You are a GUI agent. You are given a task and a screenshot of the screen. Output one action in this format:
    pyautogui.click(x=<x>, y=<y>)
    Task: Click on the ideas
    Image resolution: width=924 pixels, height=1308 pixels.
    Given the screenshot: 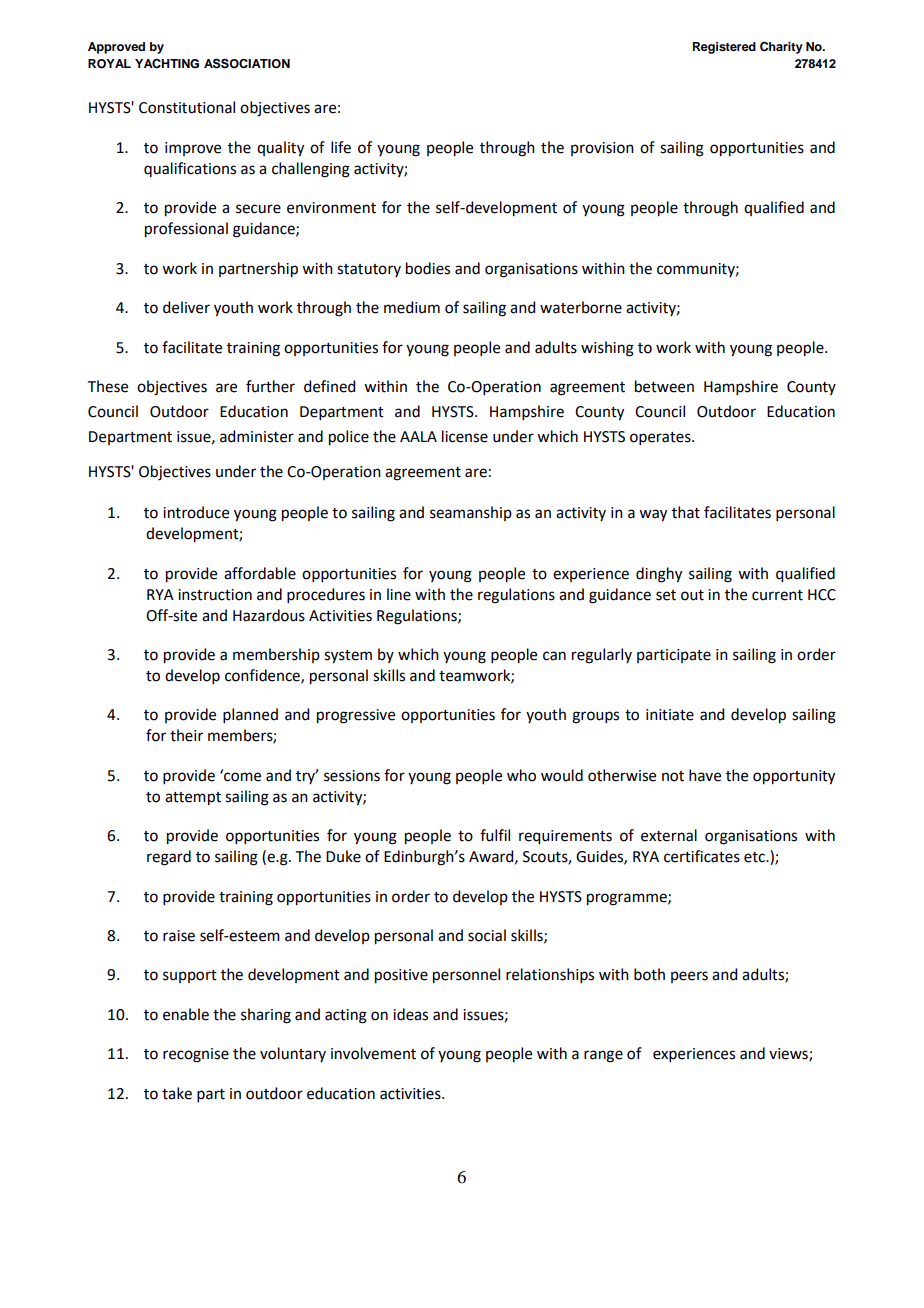 What is the action you would take?
    pyautogui.click(x=410, y=1014)
